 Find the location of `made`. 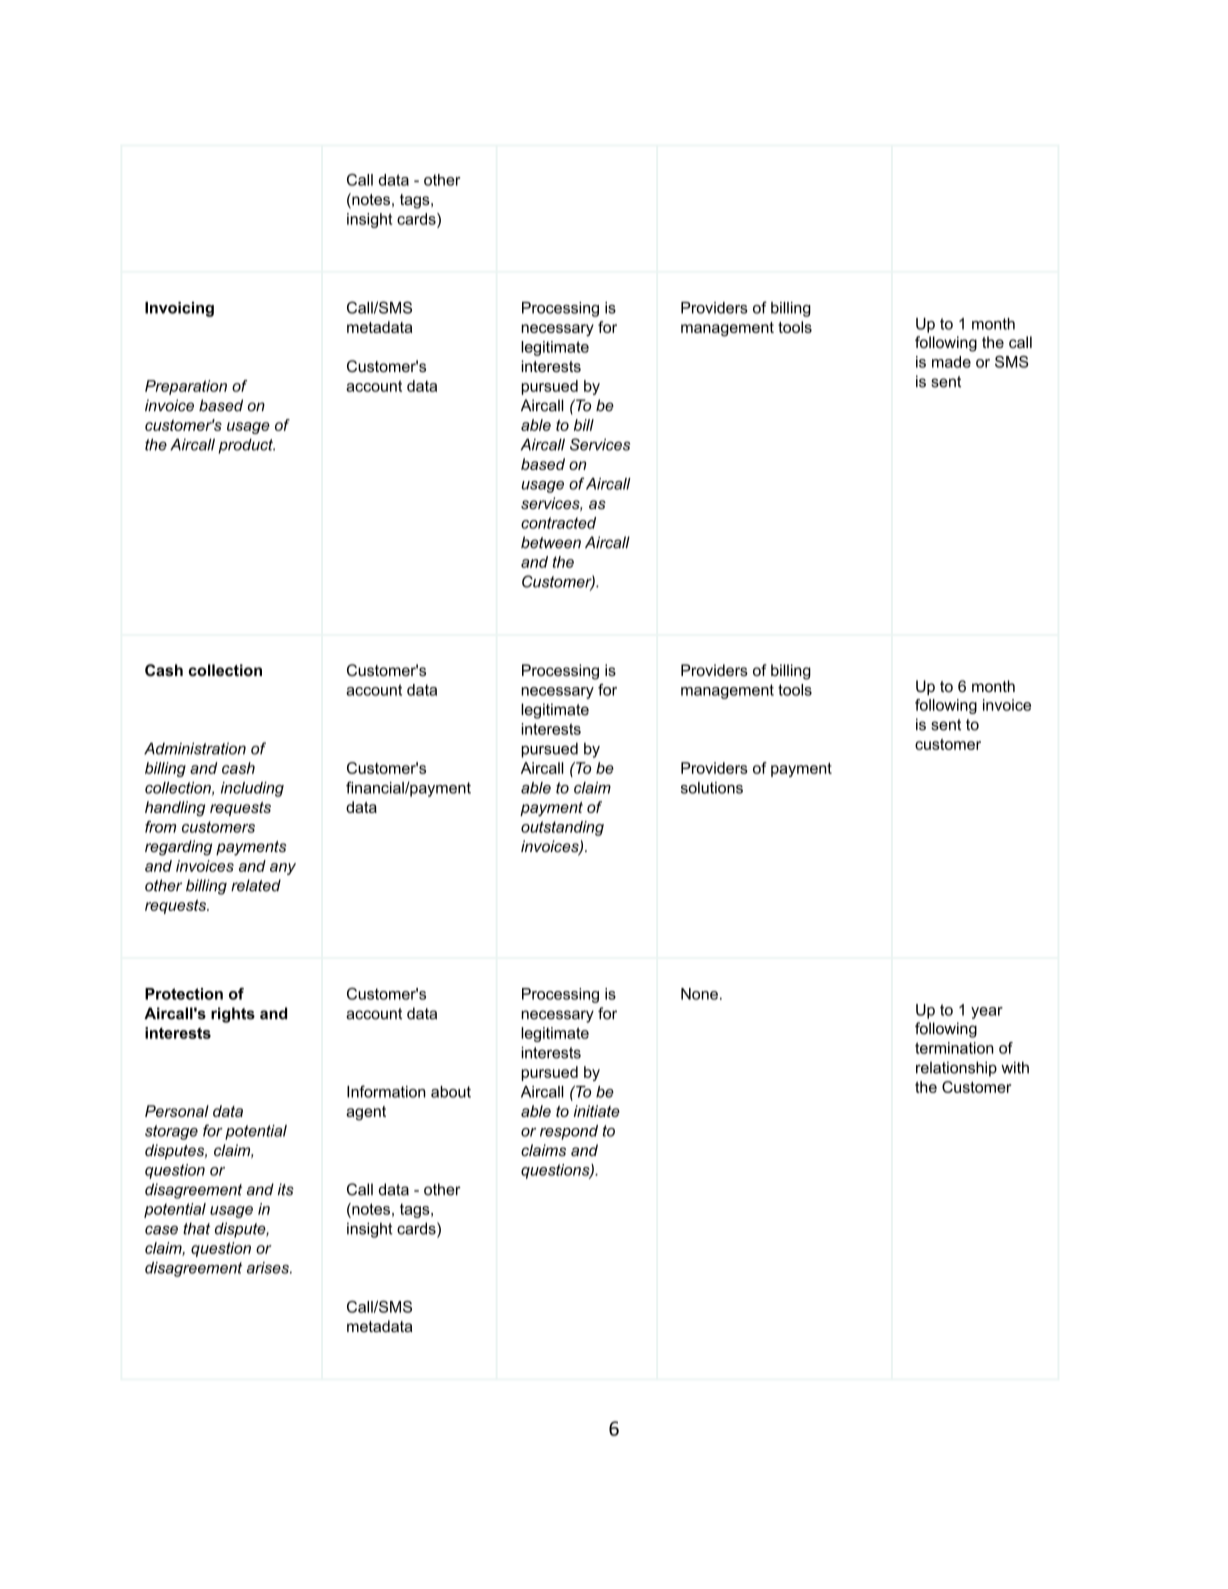

made is located at coordinates (951, 362).
